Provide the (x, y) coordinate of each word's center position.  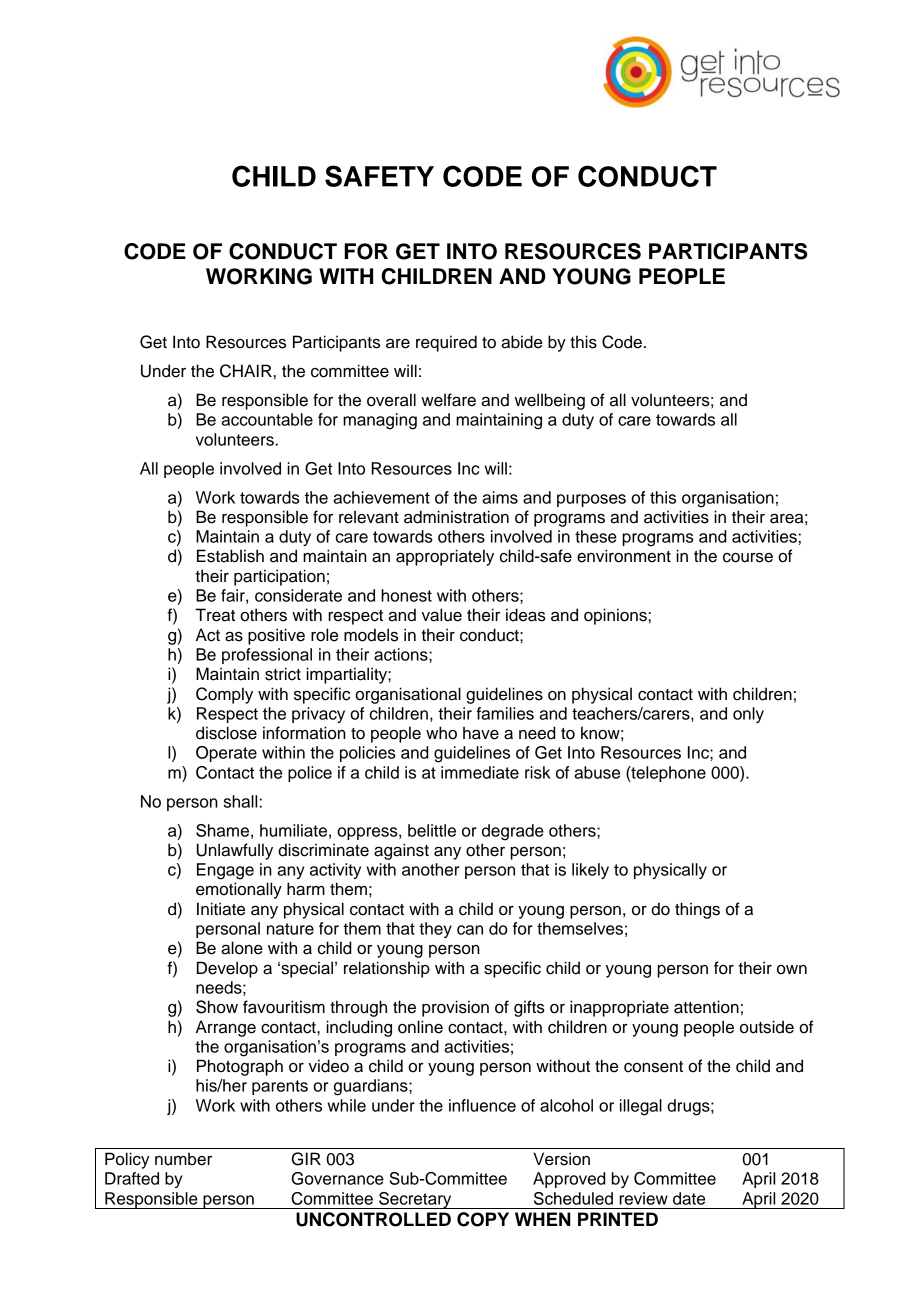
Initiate (221, 909)
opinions (615, 616)
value (441, 615)
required (446, 343)
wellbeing (550, 401)
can (470, 930)
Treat (215, 615)
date (689, 1198)
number (183, 1159)
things (697, 910)
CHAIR (246, 371)
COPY (483, 1219)
